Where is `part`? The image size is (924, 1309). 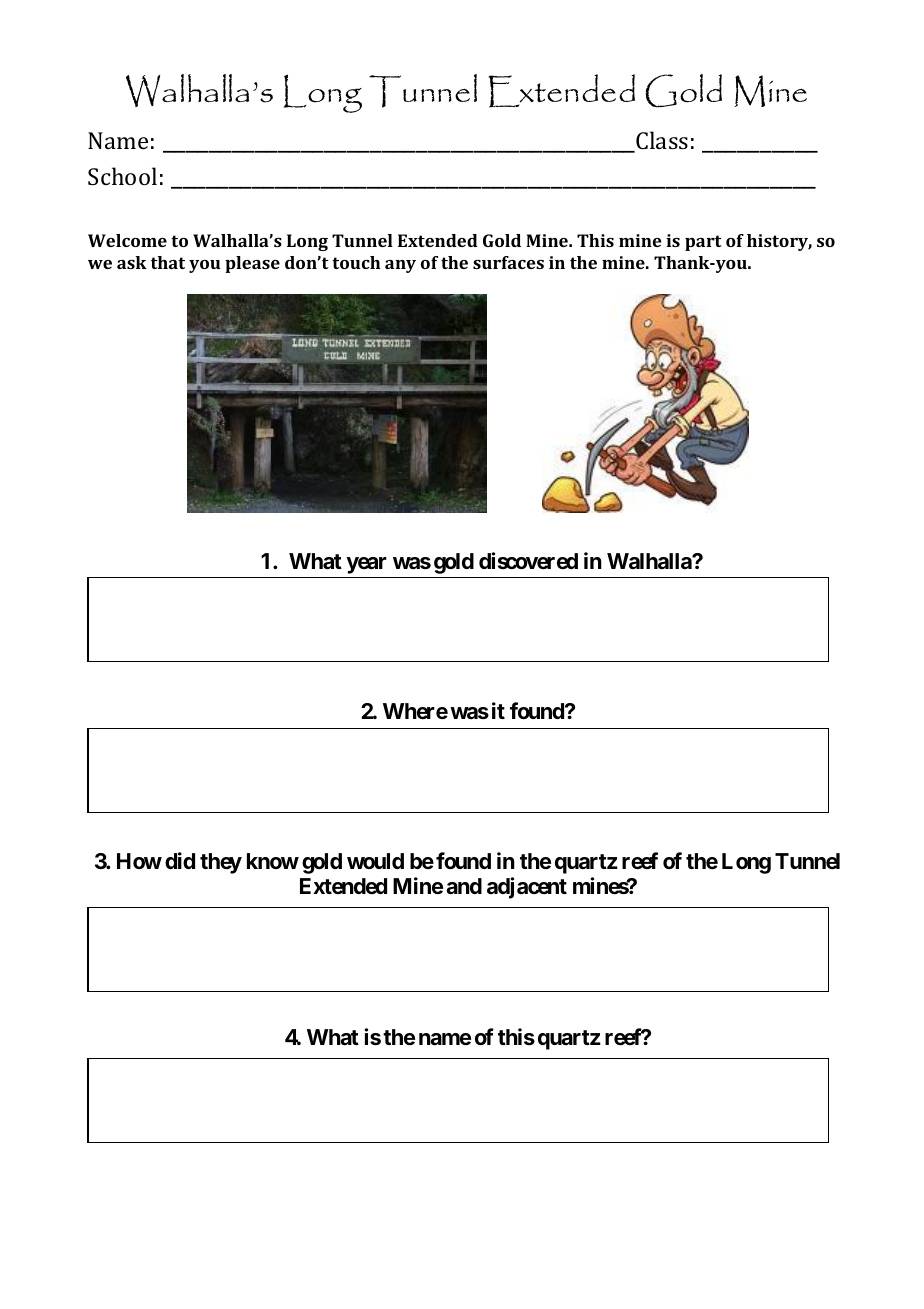
part is located at coordinates (703, 243).
